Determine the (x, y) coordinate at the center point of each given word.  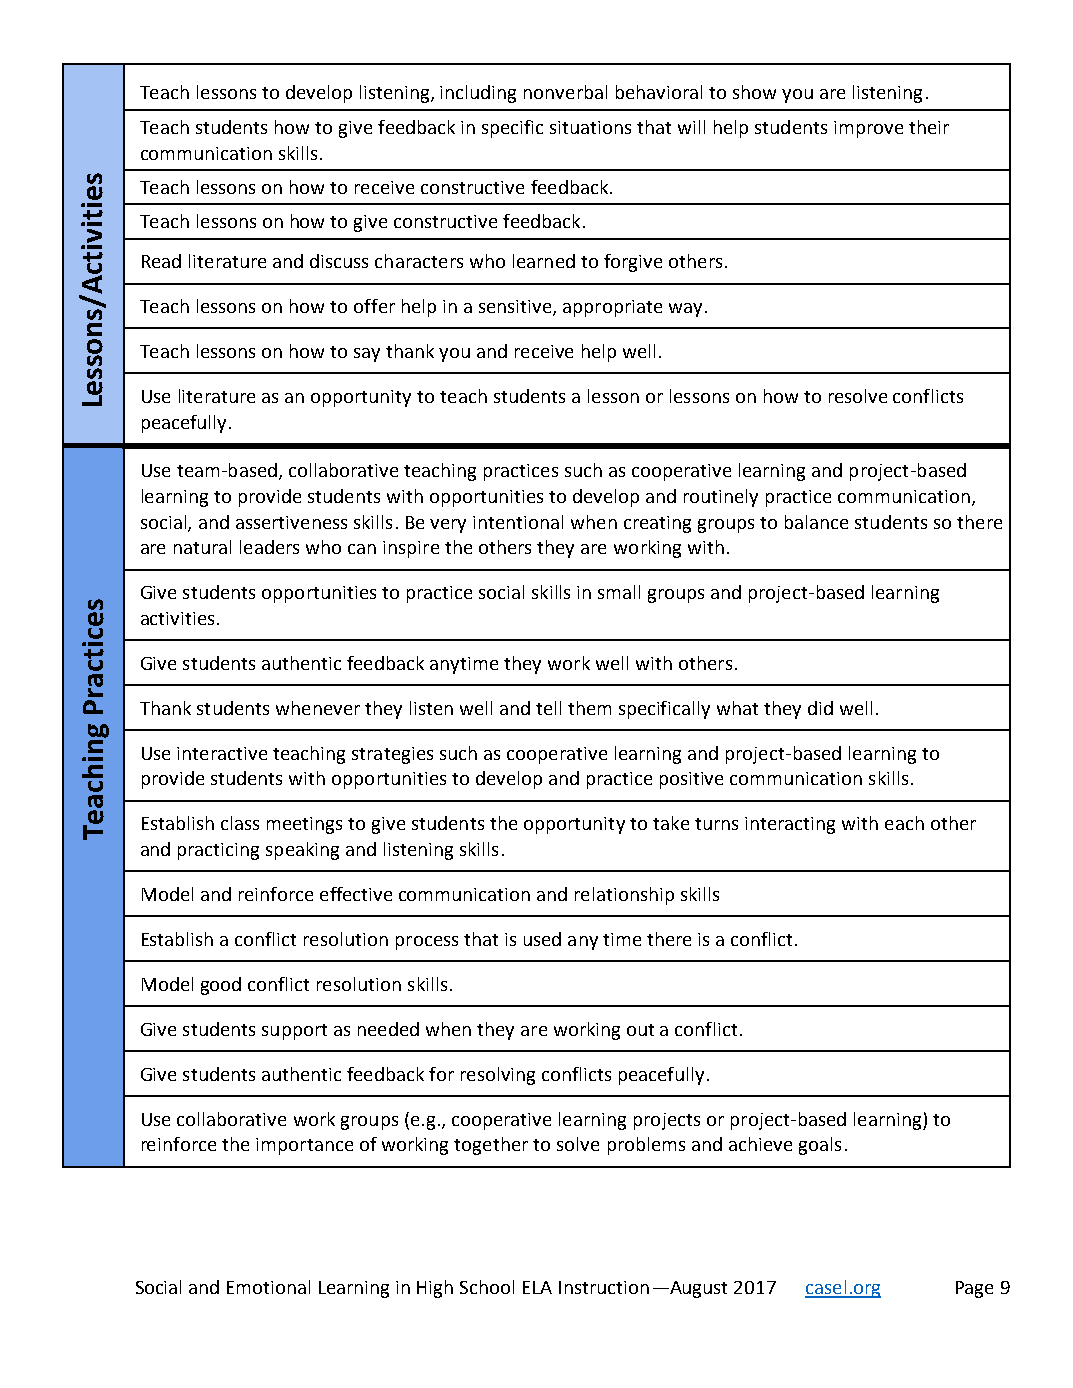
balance (816, 522)
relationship (624, 896)
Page (974, 1289)
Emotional (268, 1287)
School (487, 1287)
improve (868, 129)
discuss (339, 261)
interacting (790, 825)
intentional (518, 522)
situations (590, 127)
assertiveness (291, 522)
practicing (218, 851)
